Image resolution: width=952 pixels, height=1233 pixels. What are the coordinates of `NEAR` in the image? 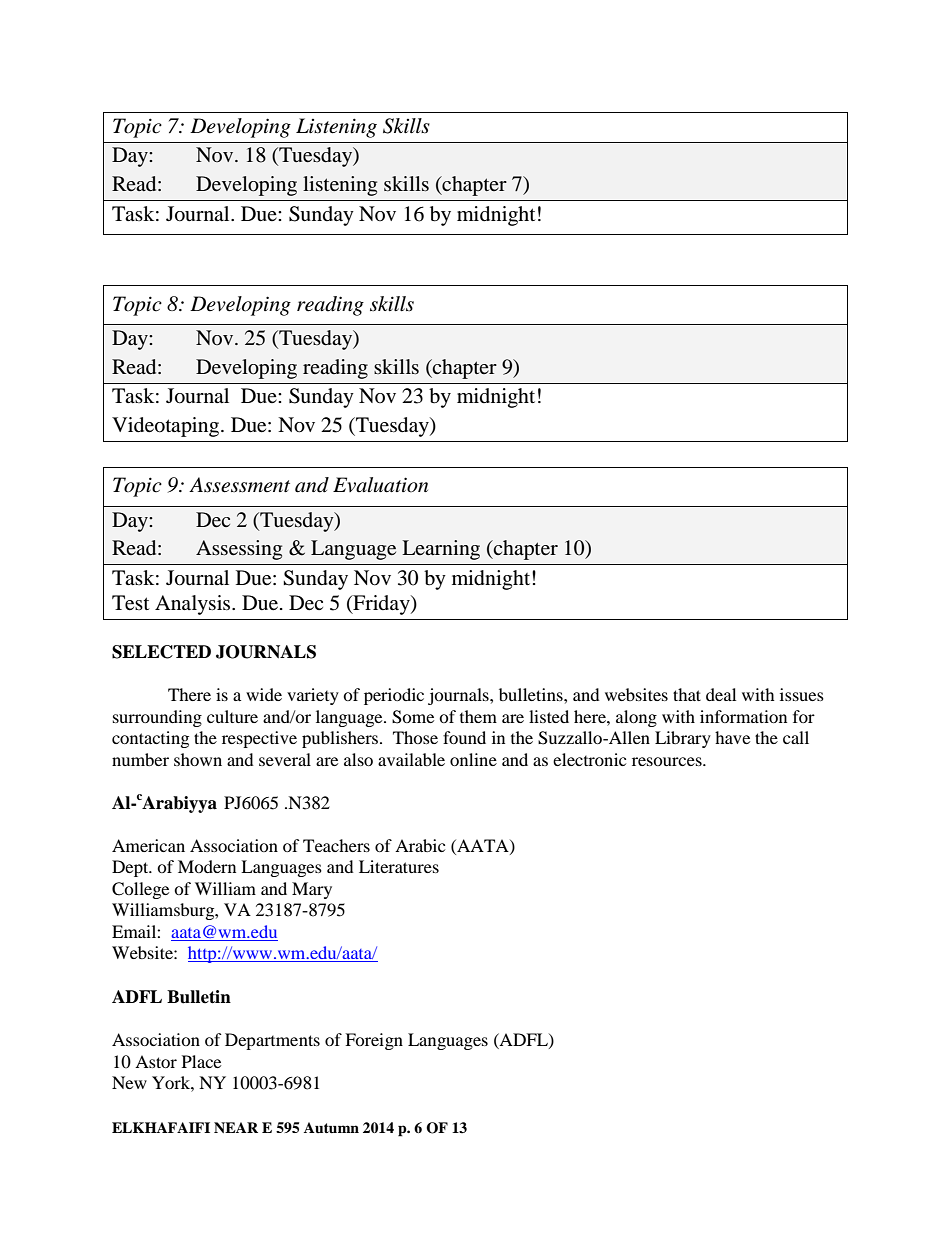 It's located at (236, 1127).
